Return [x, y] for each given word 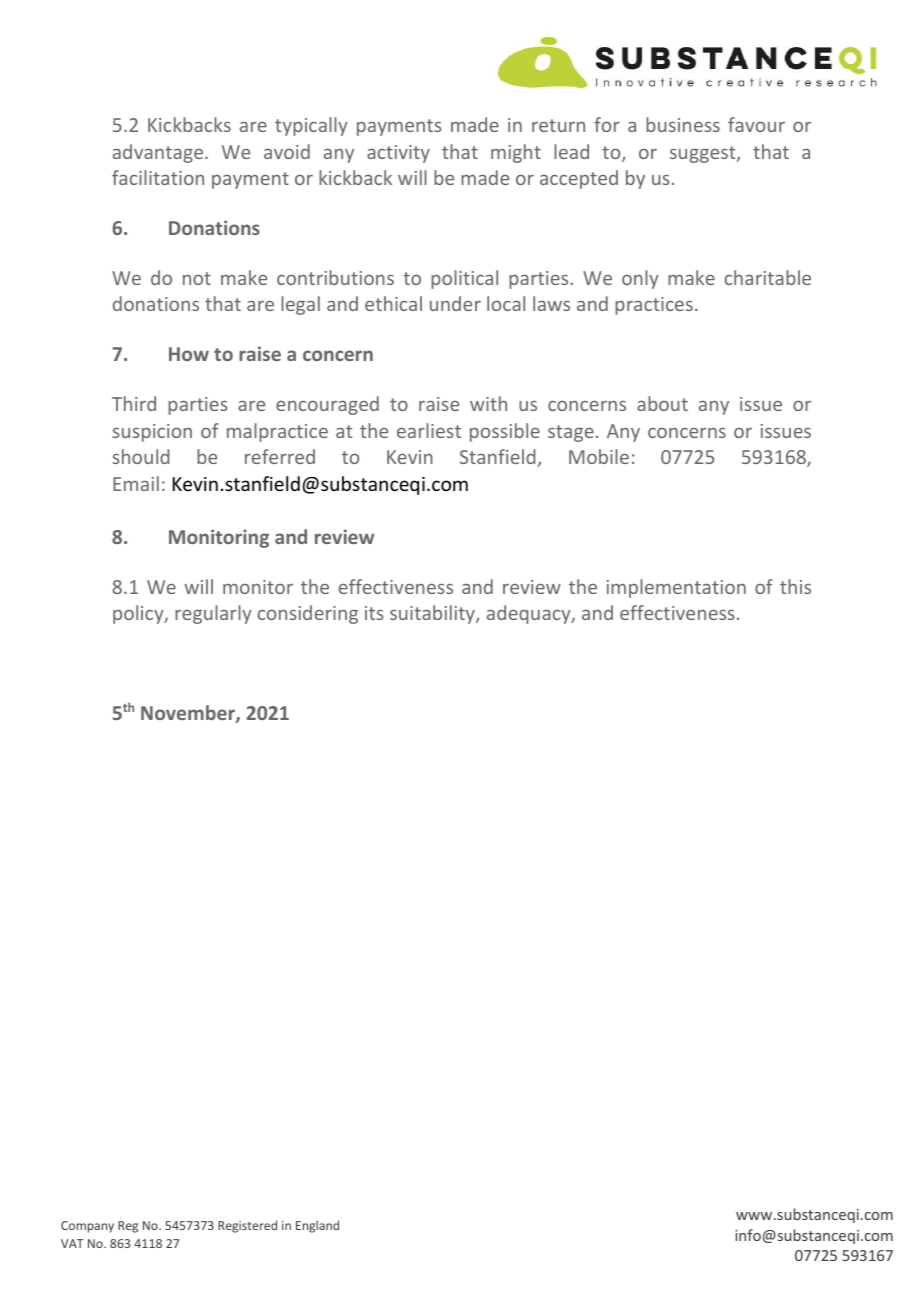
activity [398, 154]
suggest [704, 154]
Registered [247, 1226]
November [189, 714]
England [317, 1226]
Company [87, 1227]
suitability [433, 614]
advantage [159, 153]
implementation [676, 588]
